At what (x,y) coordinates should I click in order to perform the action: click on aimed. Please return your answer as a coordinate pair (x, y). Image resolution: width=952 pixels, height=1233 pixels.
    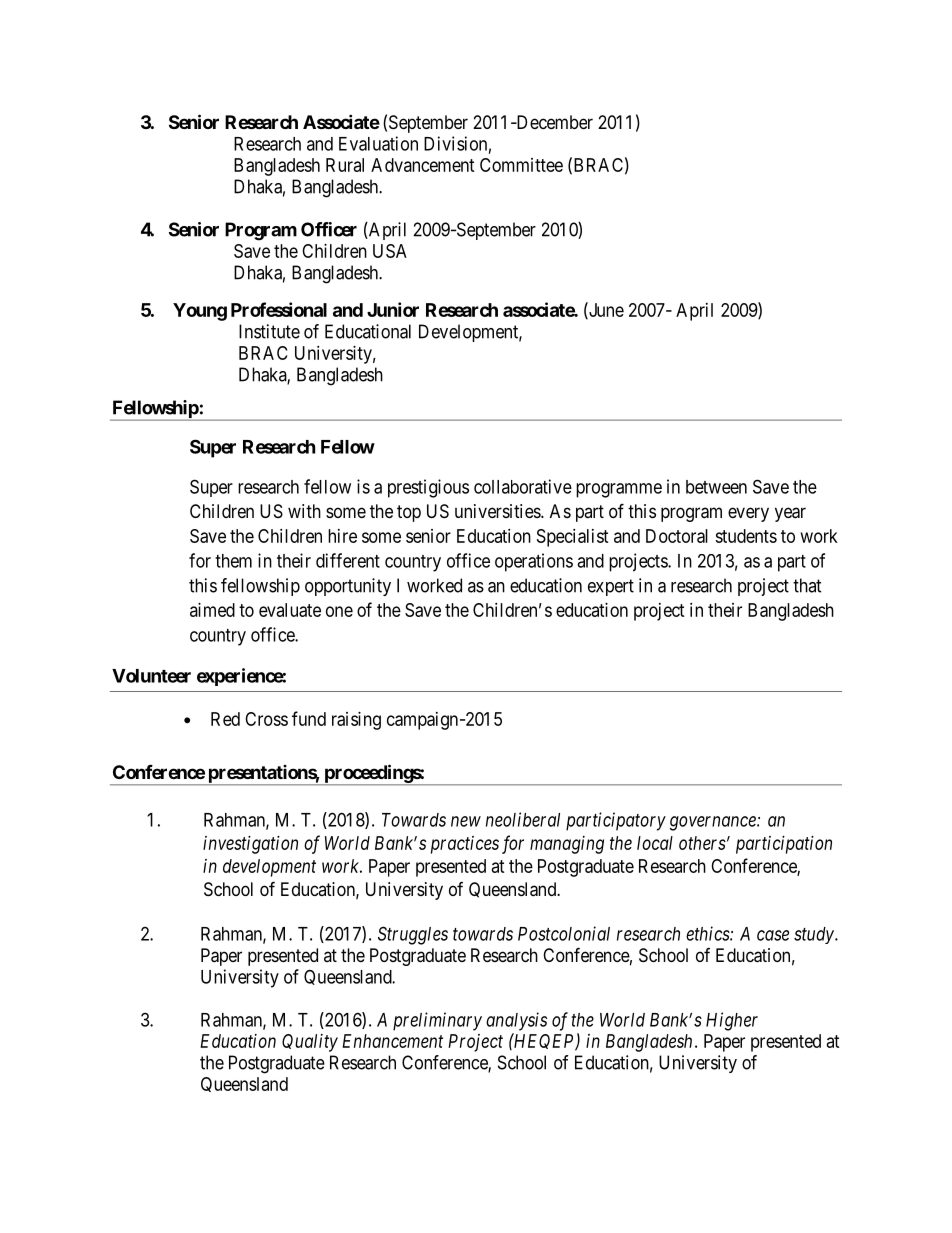
    Looking at the image, I should click on (212, 610).
